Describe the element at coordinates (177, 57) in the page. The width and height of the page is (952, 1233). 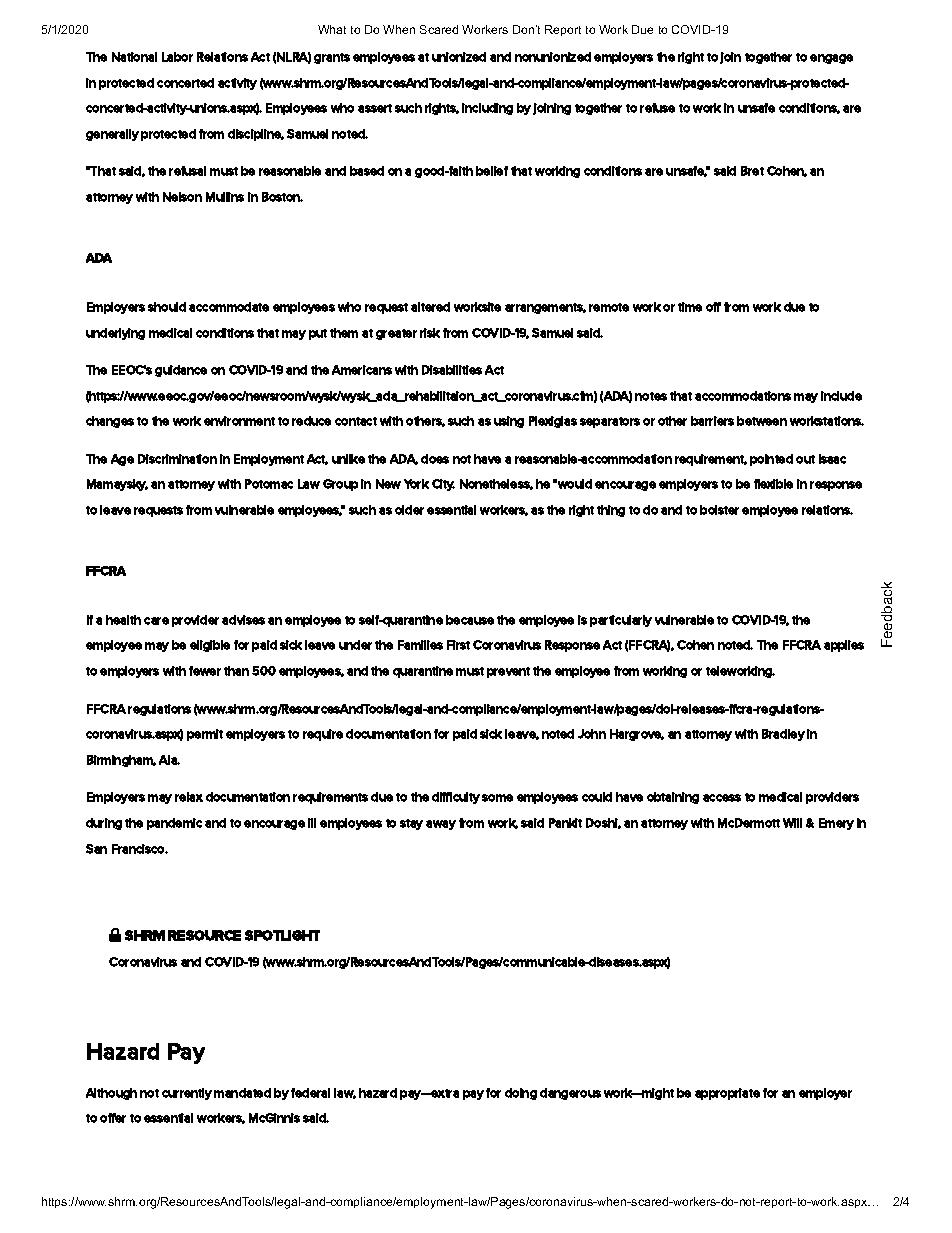
I see `Labor` at that location.
